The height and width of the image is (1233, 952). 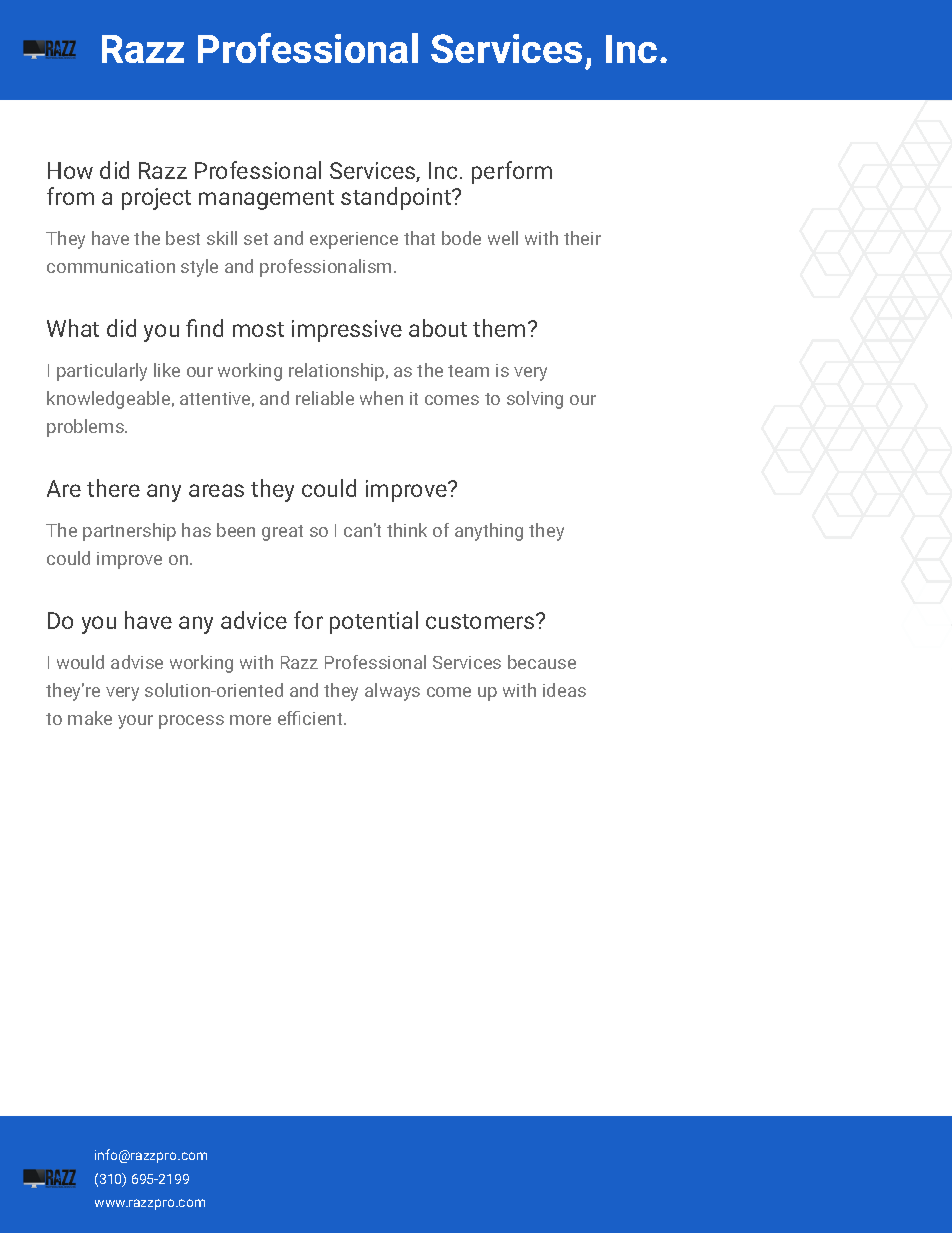 What do you see at coordinates (535, 400) in the image?
I see `solving` at bounding box center [535, 400].
